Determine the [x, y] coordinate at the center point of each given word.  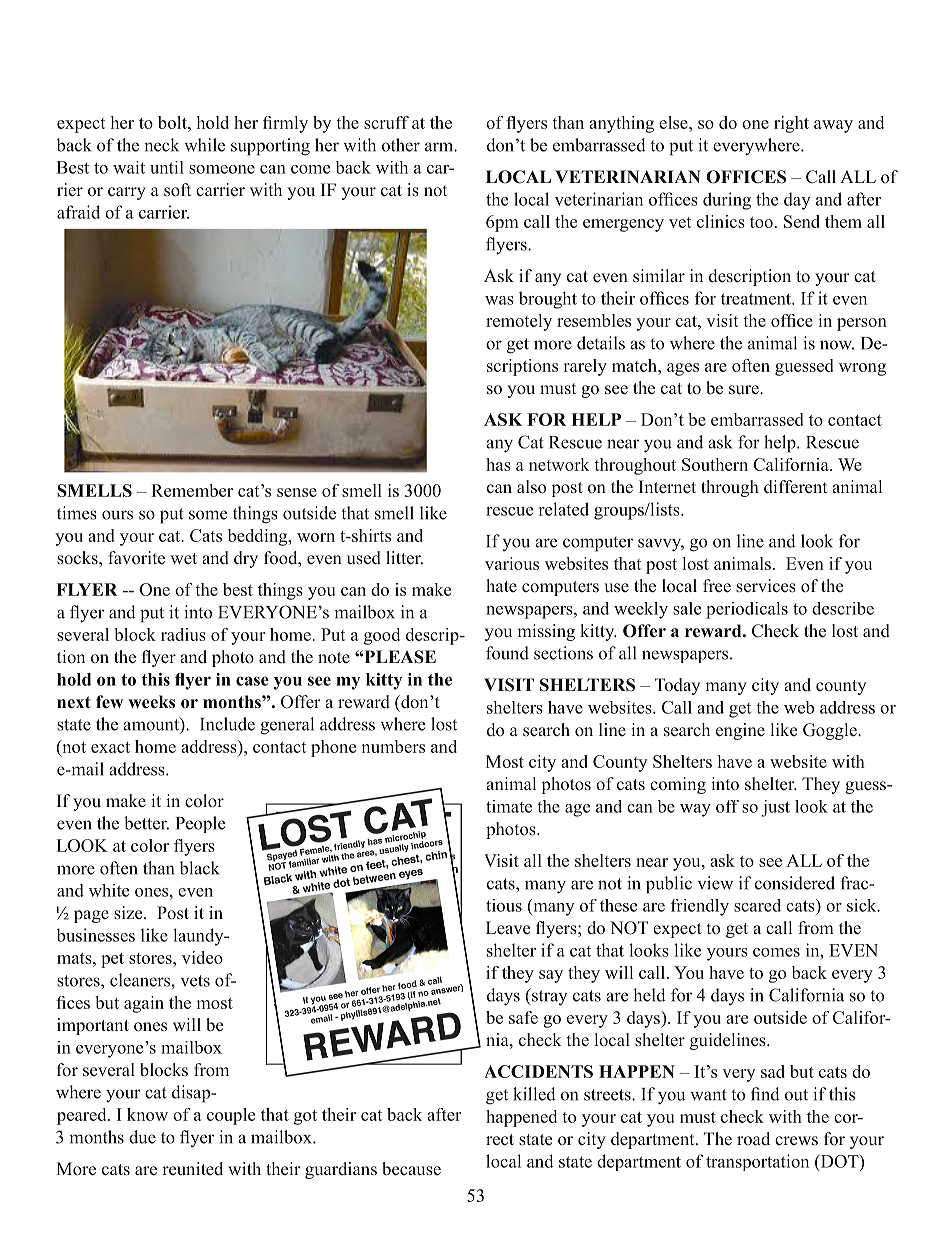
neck [161, 145]
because [411, 1169]
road [753, 1138]
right [791, 124]
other [401, 145]
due [142, 1137]
